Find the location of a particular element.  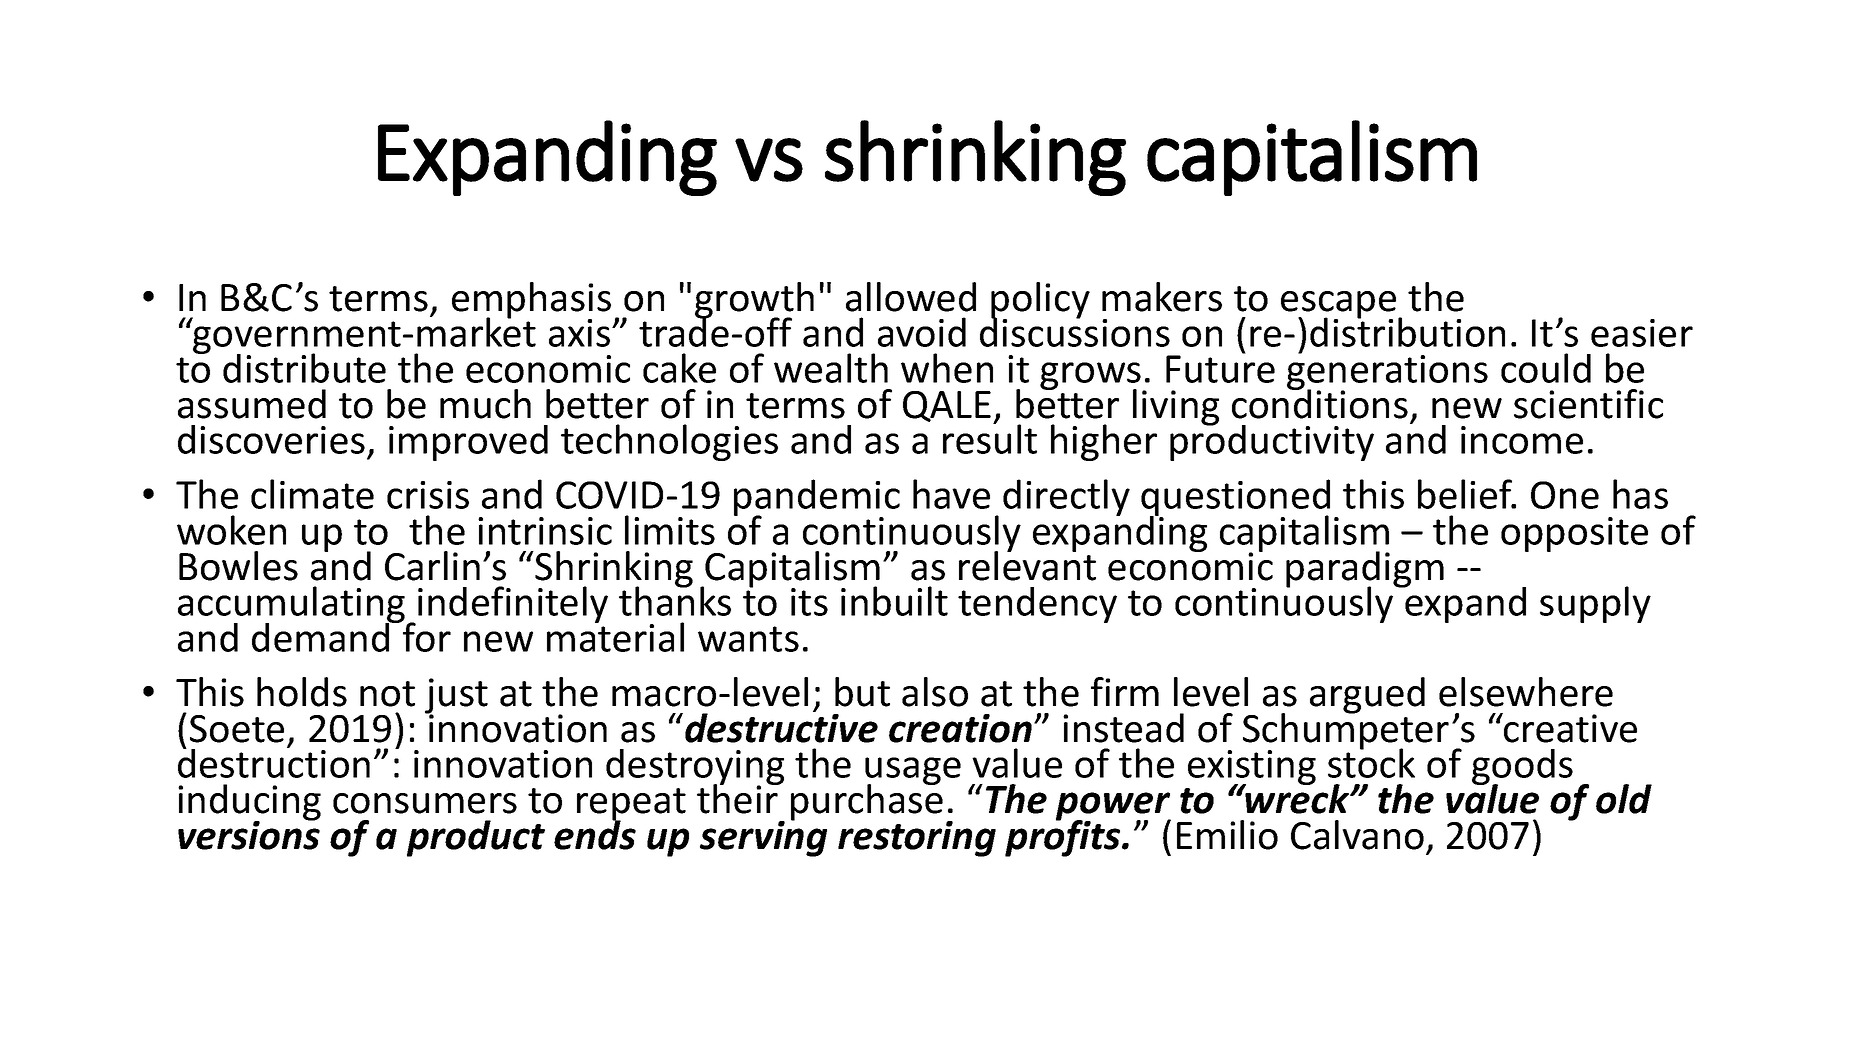

emphasis is located at coordinates (531, 301).
